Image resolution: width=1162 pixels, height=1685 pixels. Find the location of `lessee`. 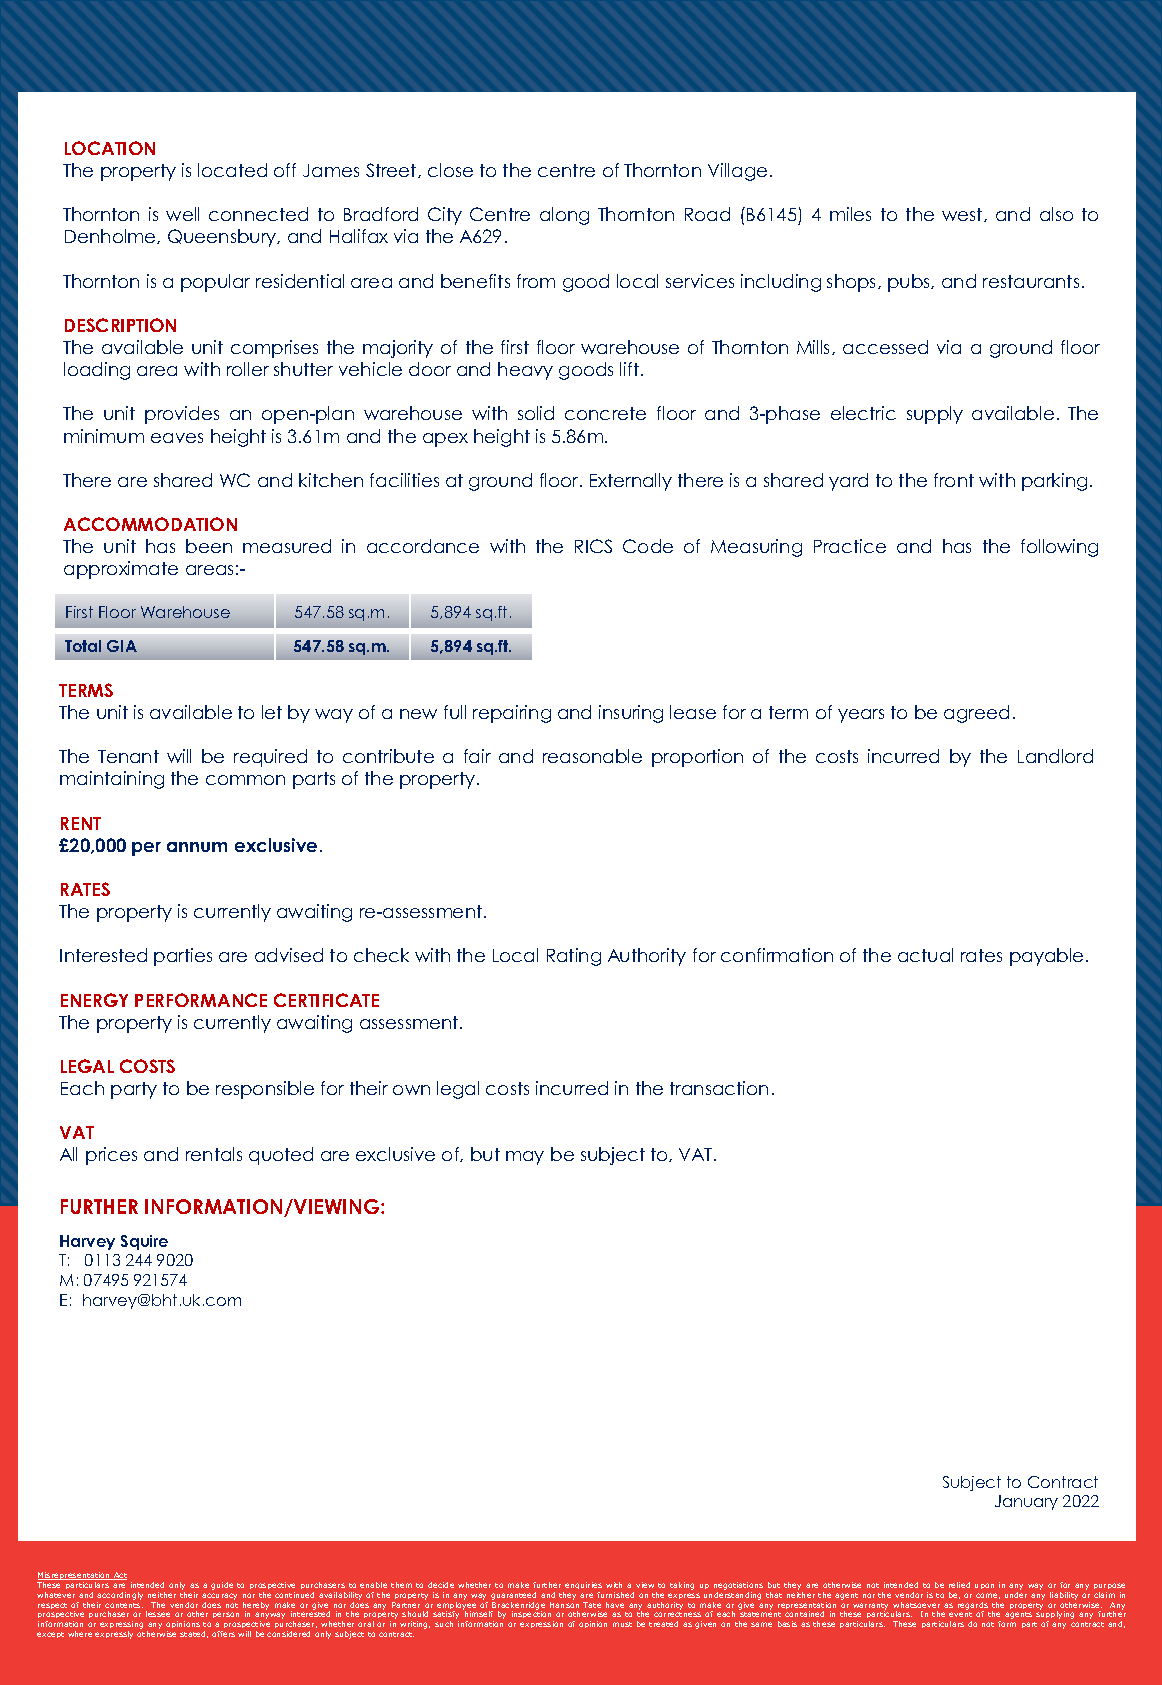

lessee is located at coordinates (158, 1614).
